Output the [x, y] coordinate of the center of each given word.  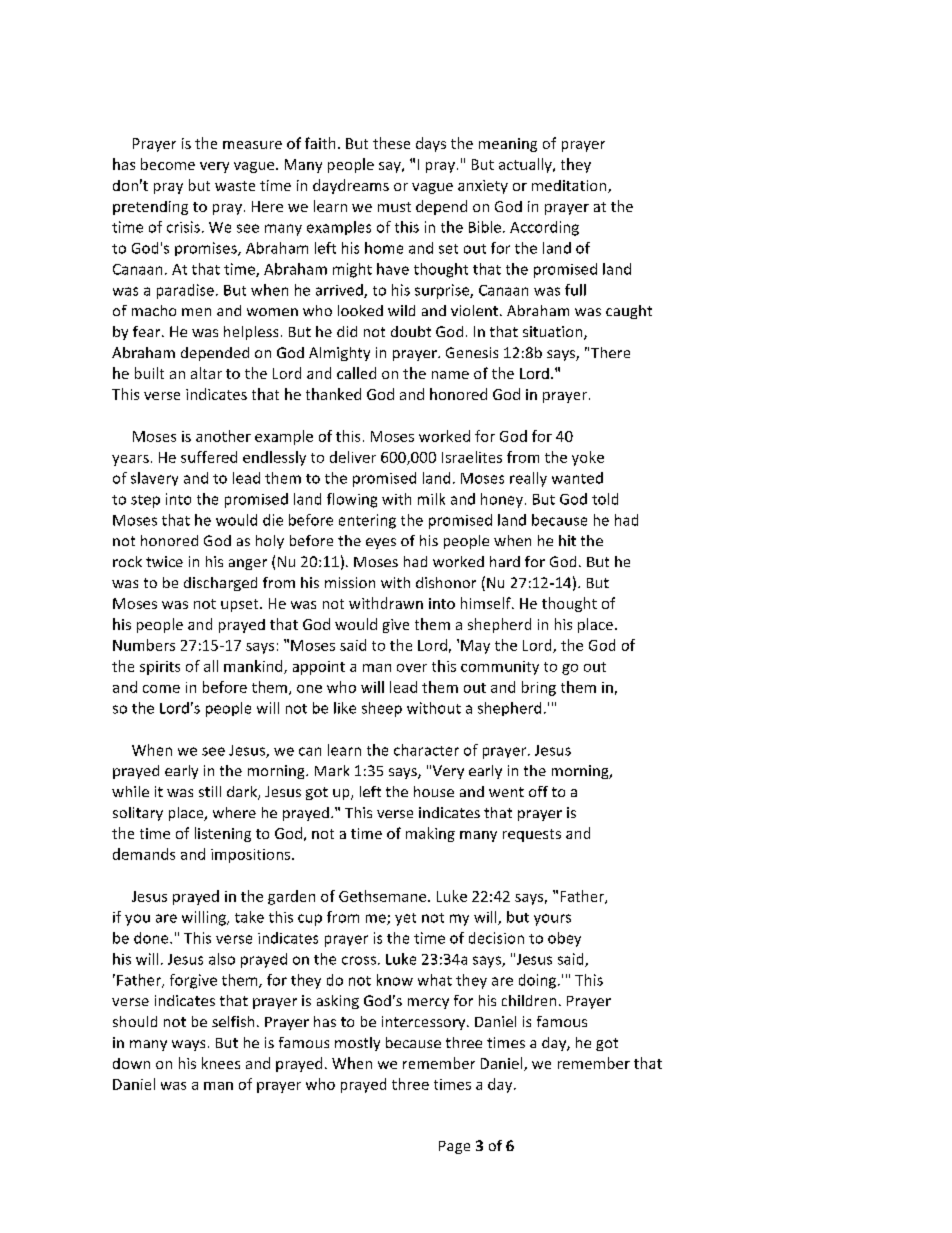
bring [539, 688]
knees [221, 1063]
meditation [570, 186]
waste [235, 186]
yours [552, 920]
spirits [160, 668]
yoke [588, 458]
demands [144, 854]
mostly [357, 1044]
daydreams [351, 186]
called [356, 373]
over [412, 668]
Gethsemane [384, 896]
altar [206, 373]
